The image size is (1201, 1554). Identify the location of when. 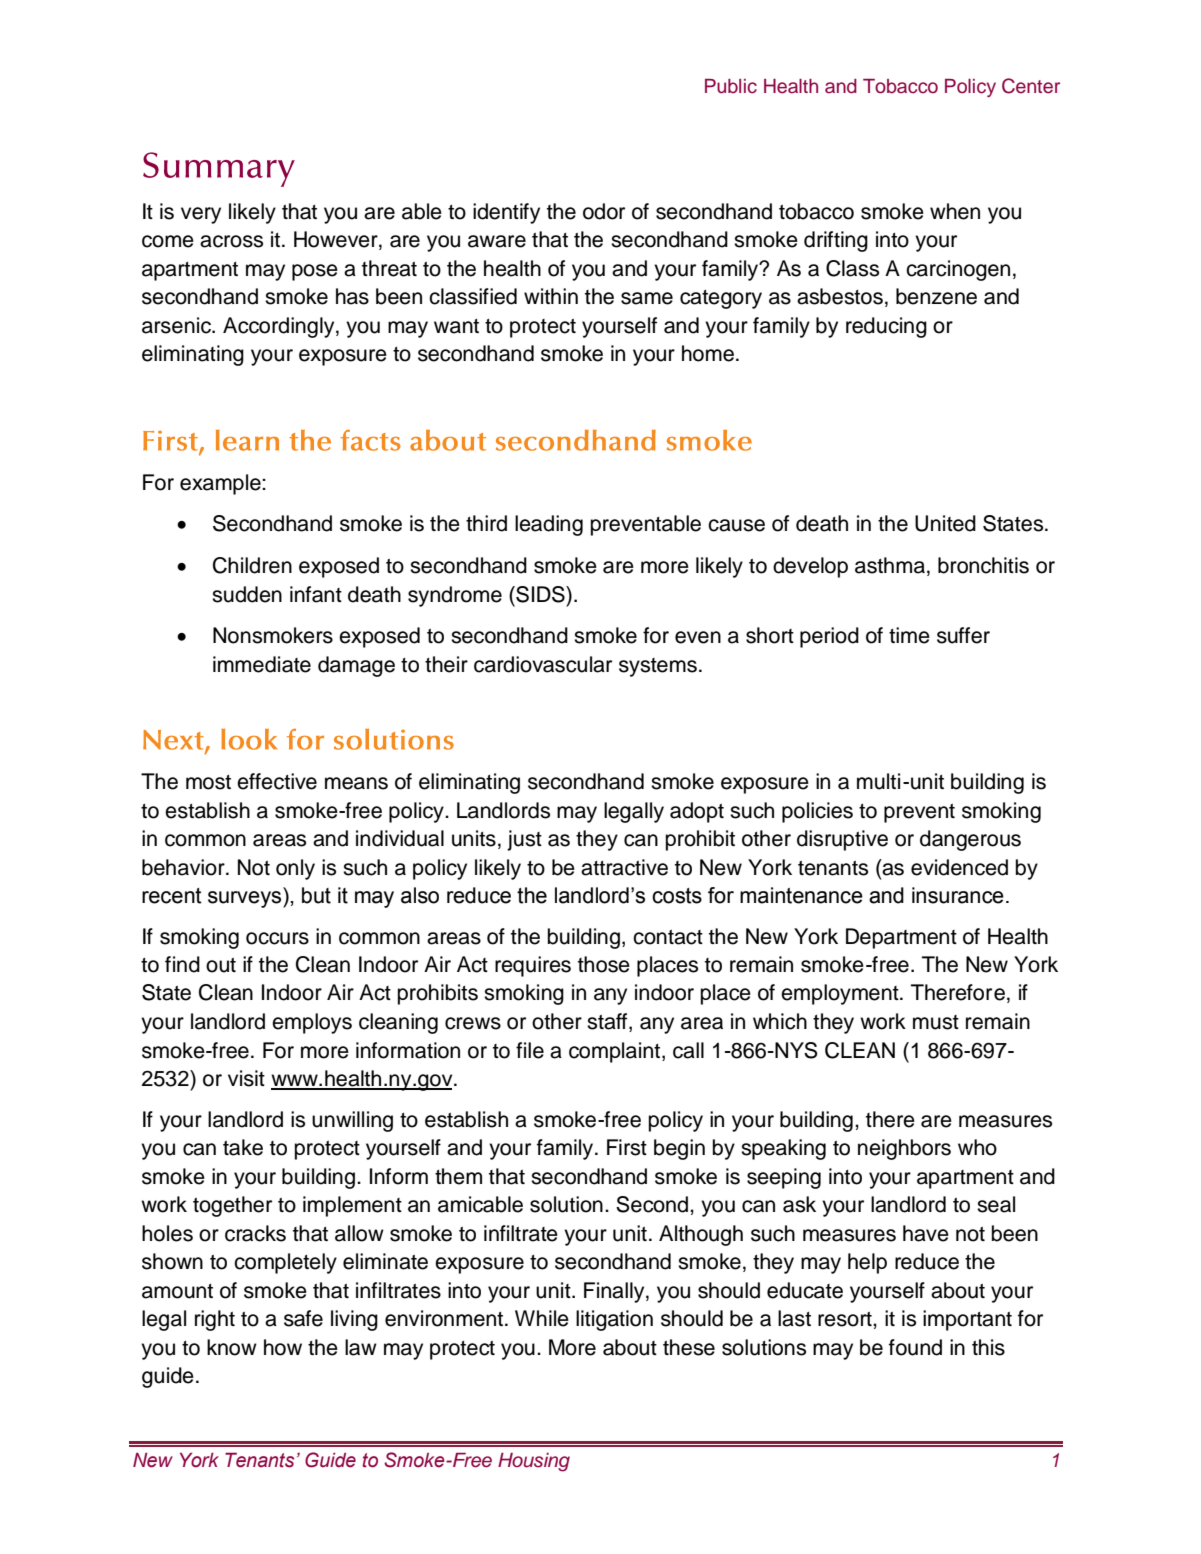
(955, 211).
